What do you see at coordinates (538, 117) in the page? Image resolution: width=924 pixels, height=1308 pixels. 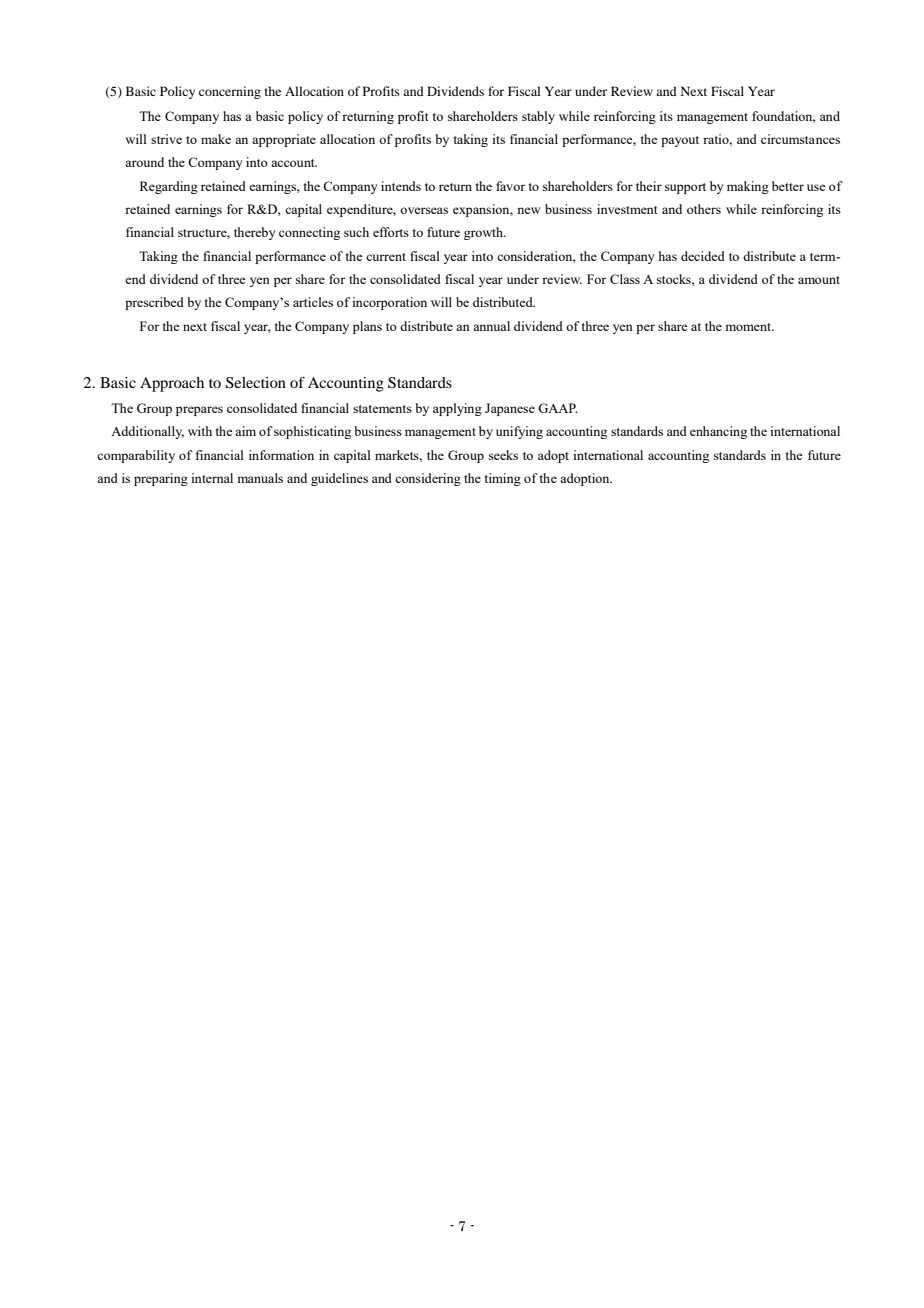 I see `stably` at bounding box center [538, 117].
